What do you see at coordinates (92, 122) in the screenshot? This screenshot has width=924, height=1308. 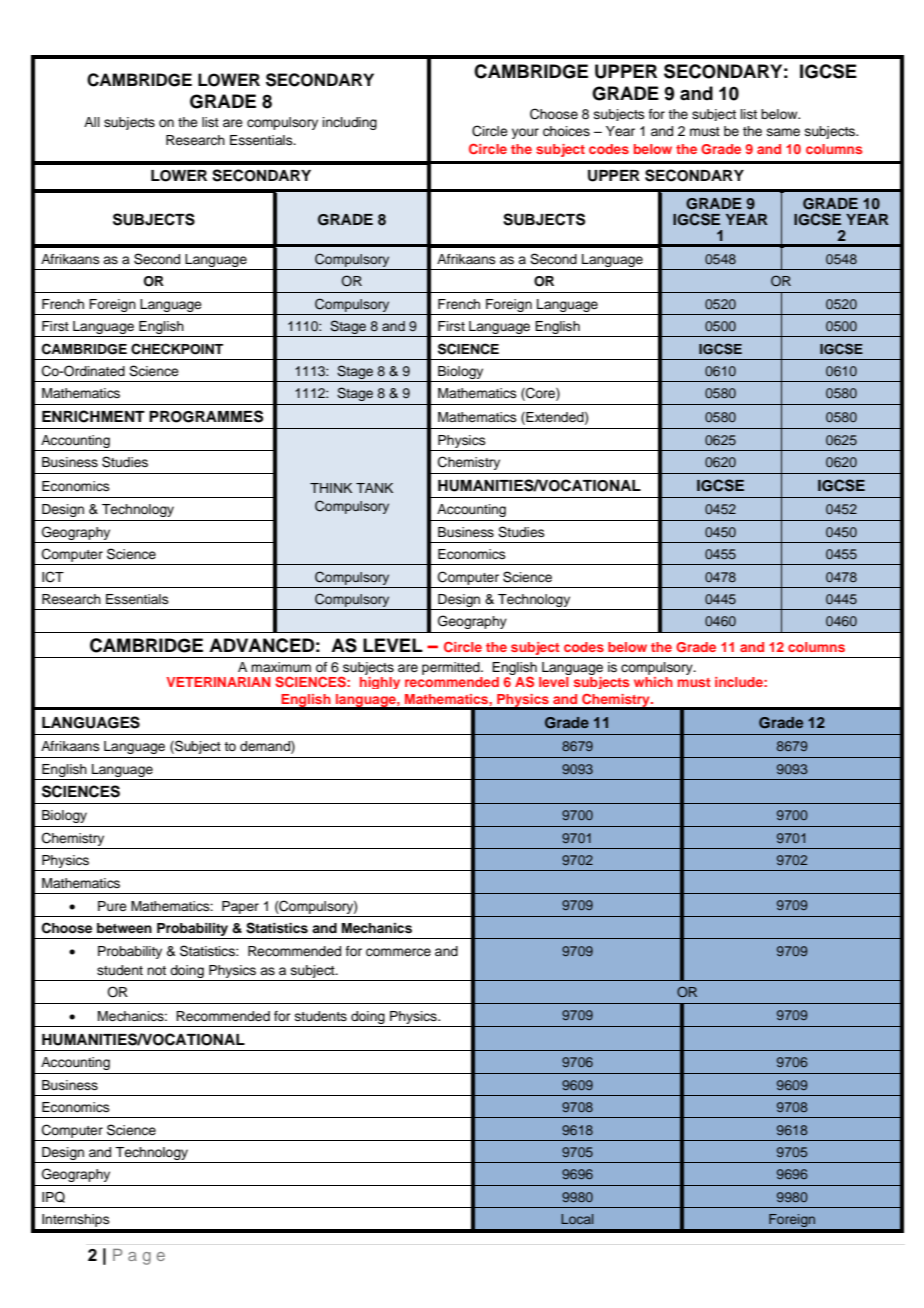 I see `All` at bounding box center [92, 122].
